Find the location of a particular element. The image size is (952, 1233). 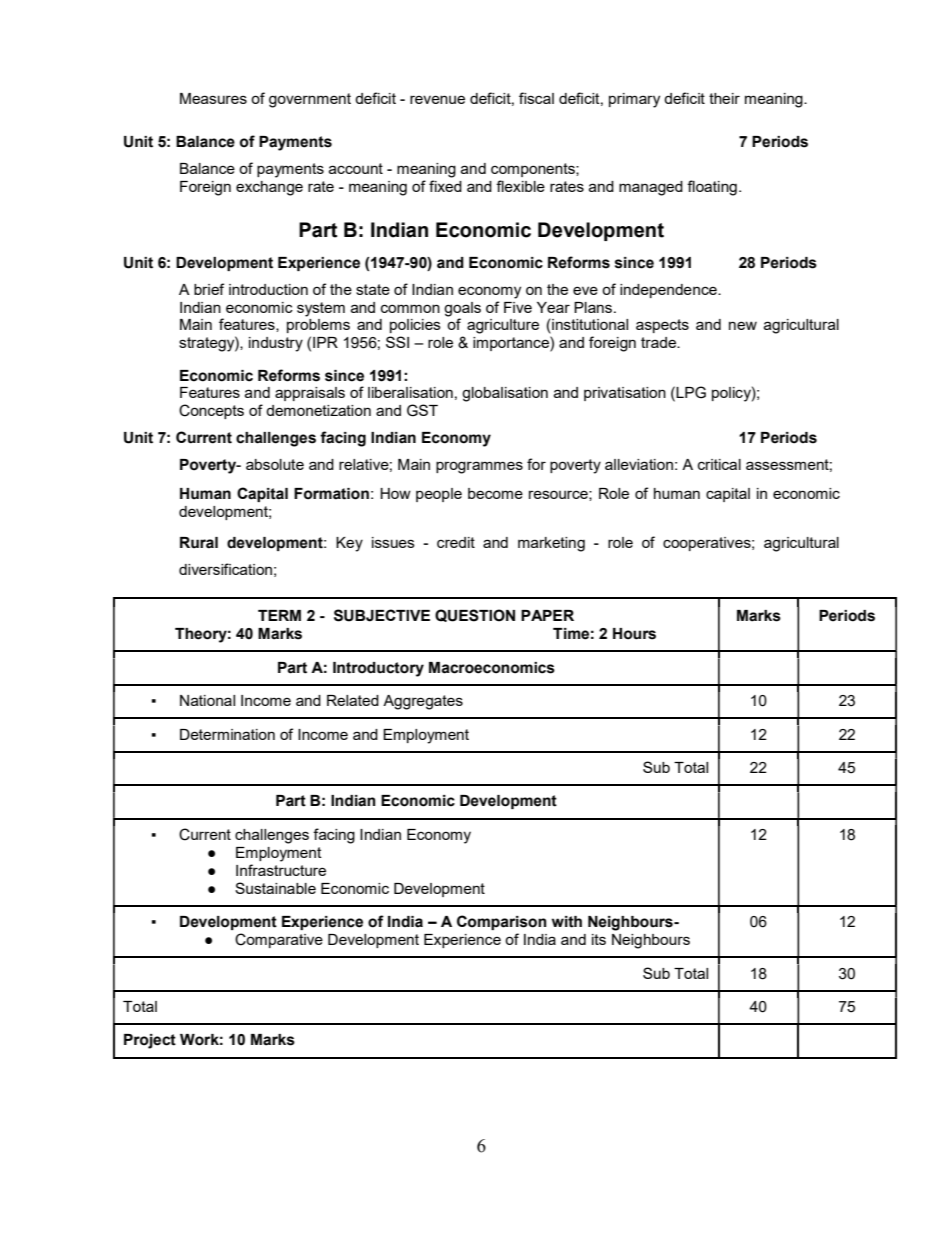

revenue is located at coordinates (437, 99).
